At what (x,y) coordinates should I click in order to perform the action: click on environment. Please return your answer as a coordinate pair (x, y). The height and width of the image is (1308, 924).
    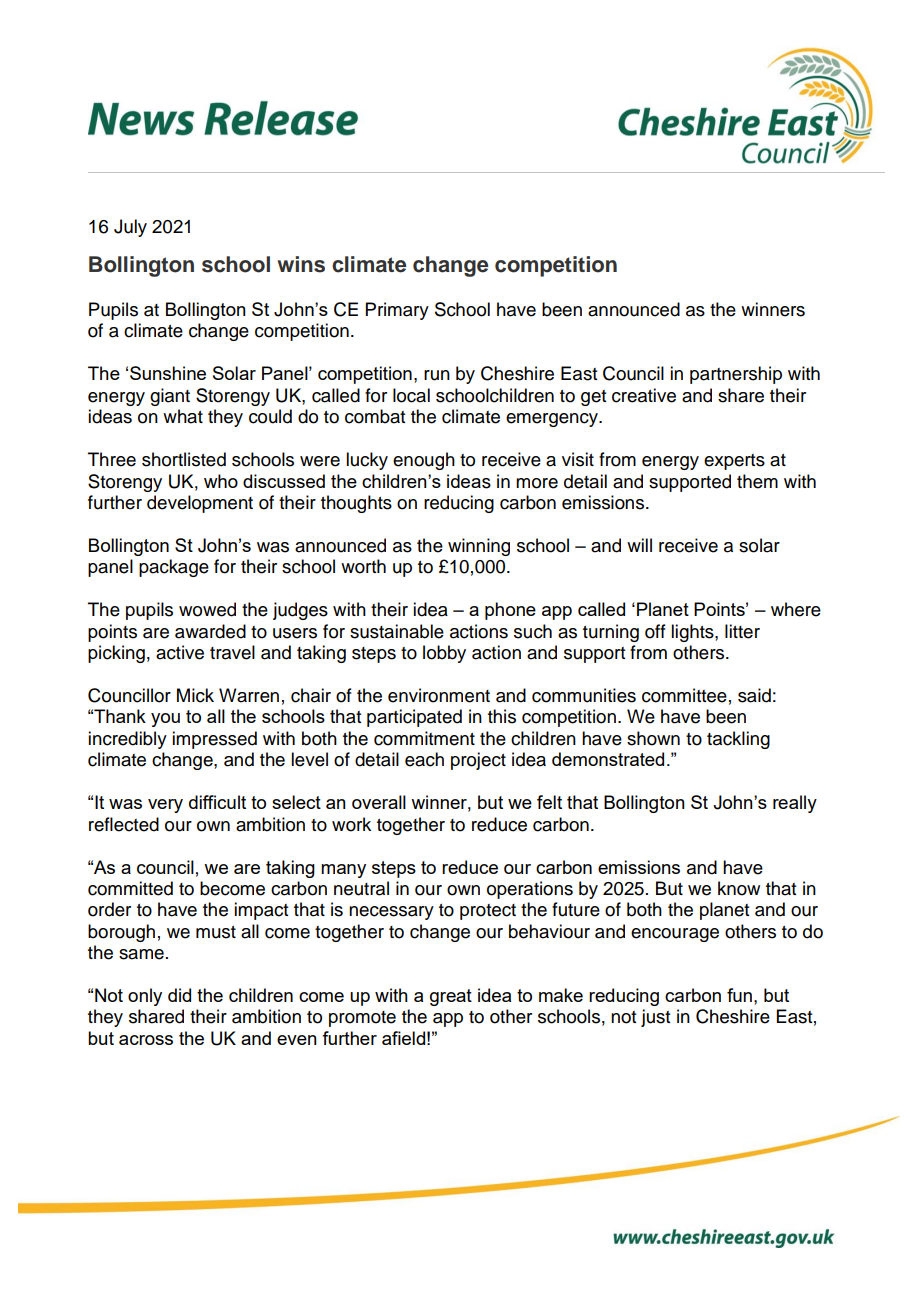
    Looking at the image, I should click on (439, 695).
